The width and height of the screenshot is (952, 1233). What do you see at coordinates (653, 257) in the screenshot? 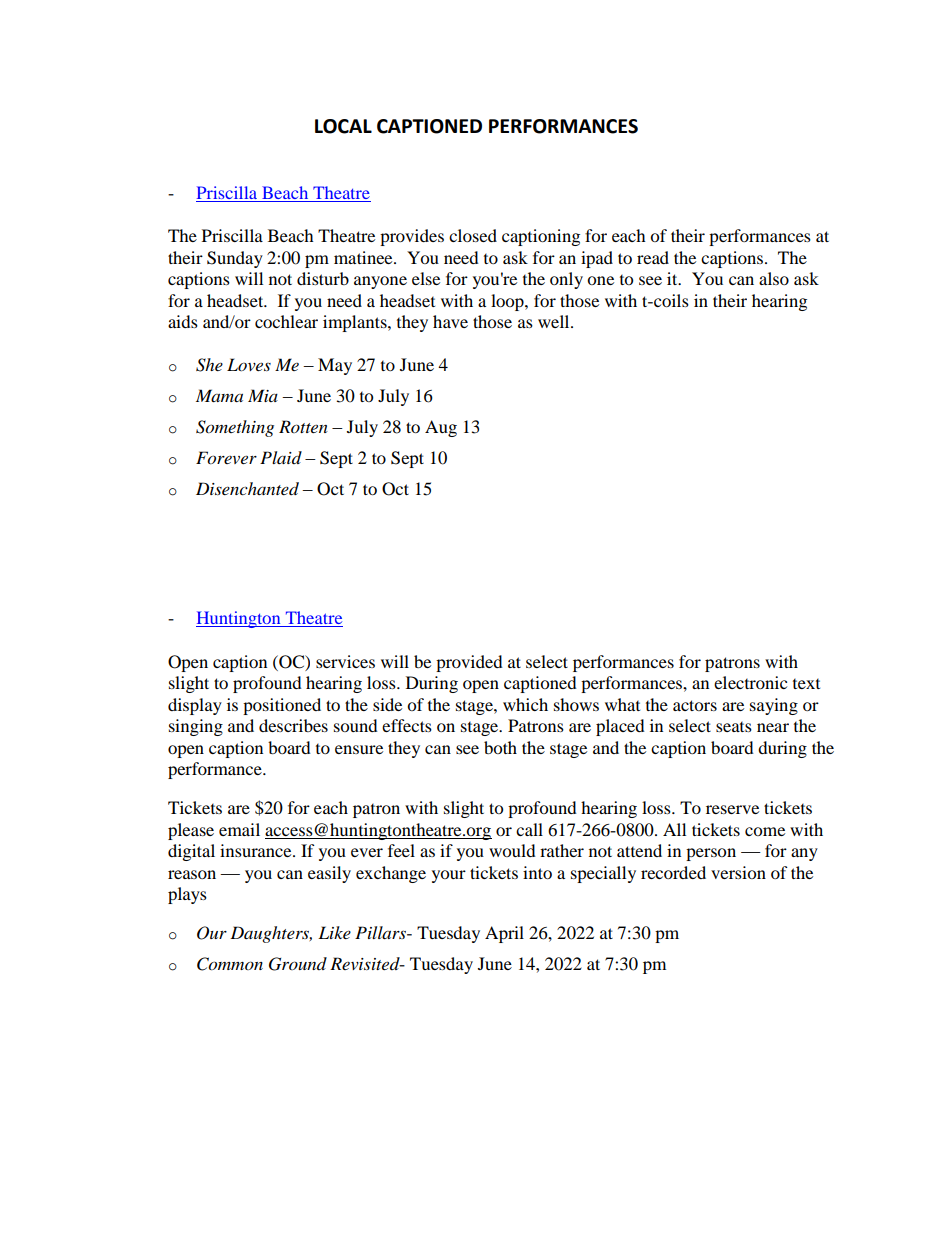
I see `read` at bounding box center [653, 257].
